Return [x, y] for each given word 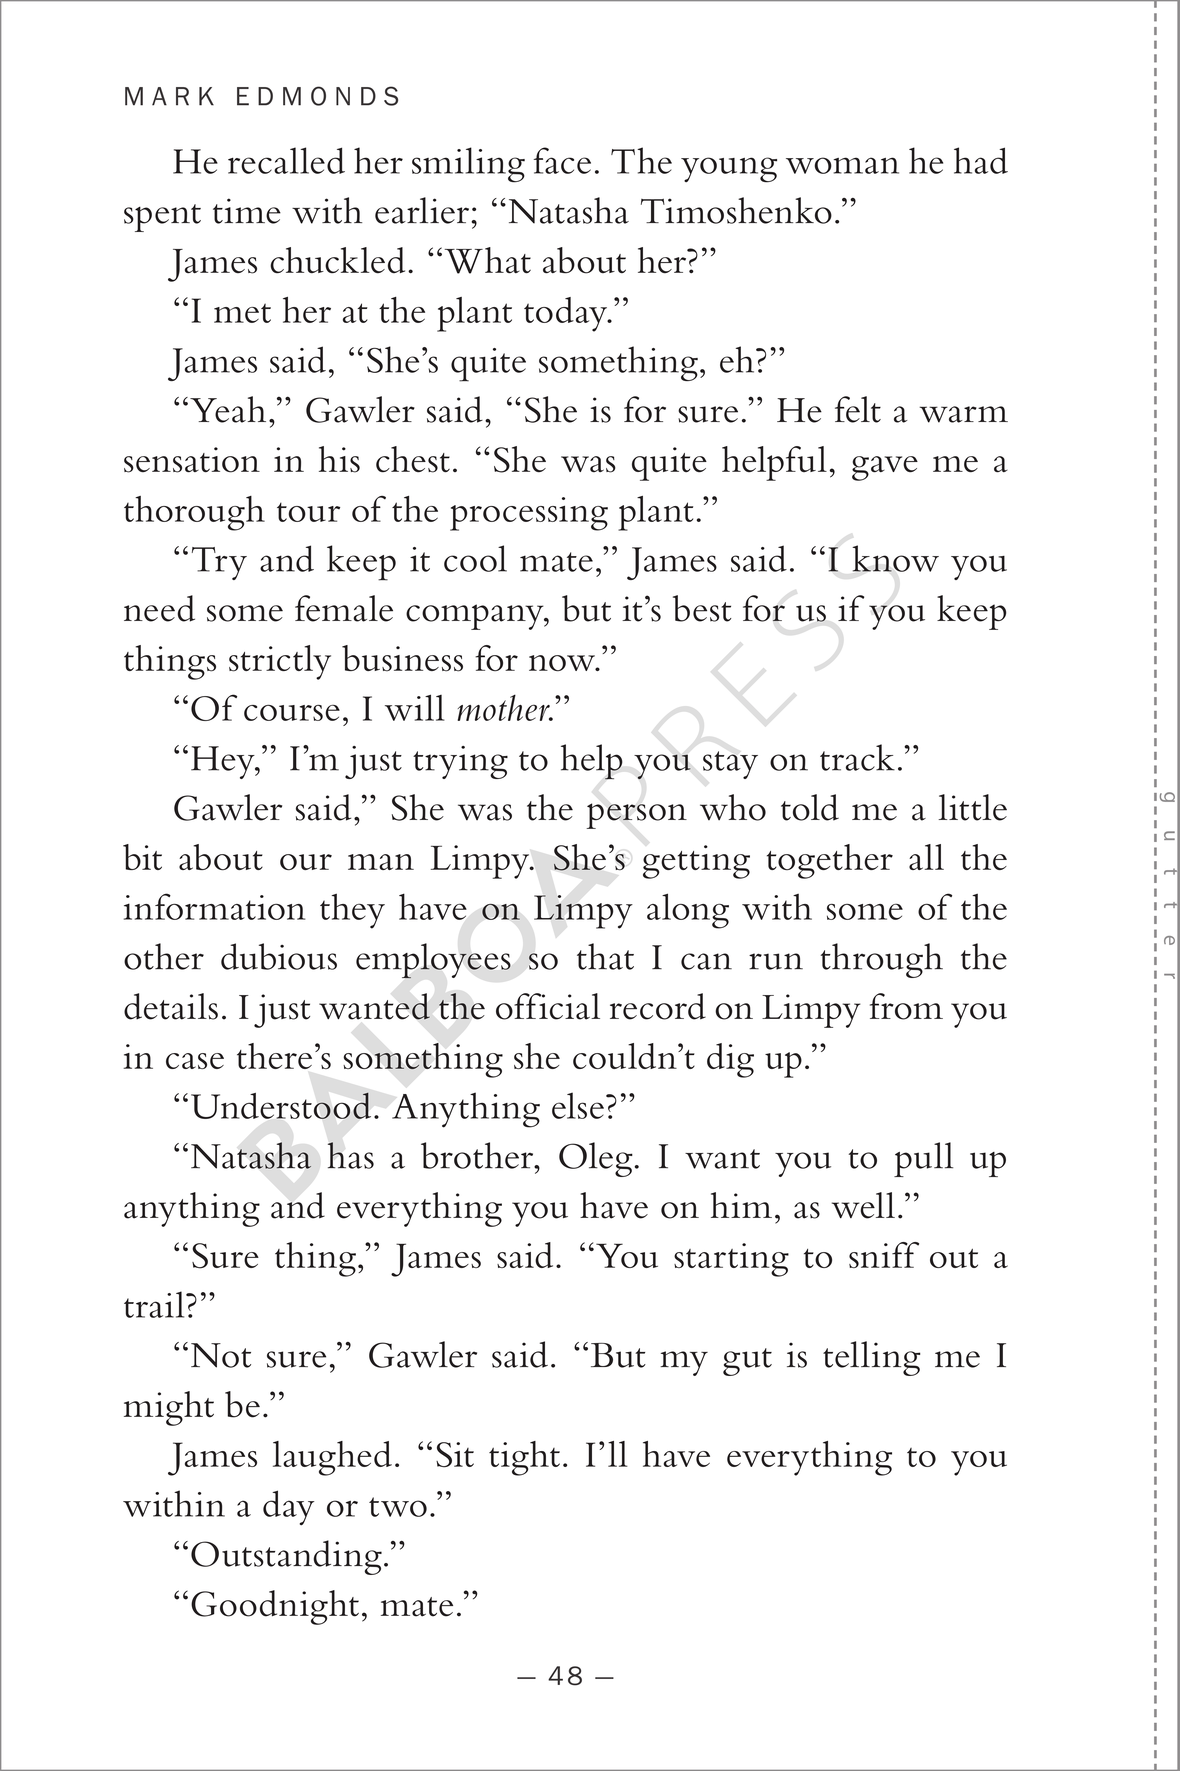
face [562, 160]
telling [871, 1358]
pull [923, 1159]
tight [524, 1458]
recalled [286, 160]
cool [475, 558]
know [895, 558]
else [578, 1105]
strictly [280, 662]
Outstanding [286, 1557]
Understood [281, 1105]
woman [842, 165]
